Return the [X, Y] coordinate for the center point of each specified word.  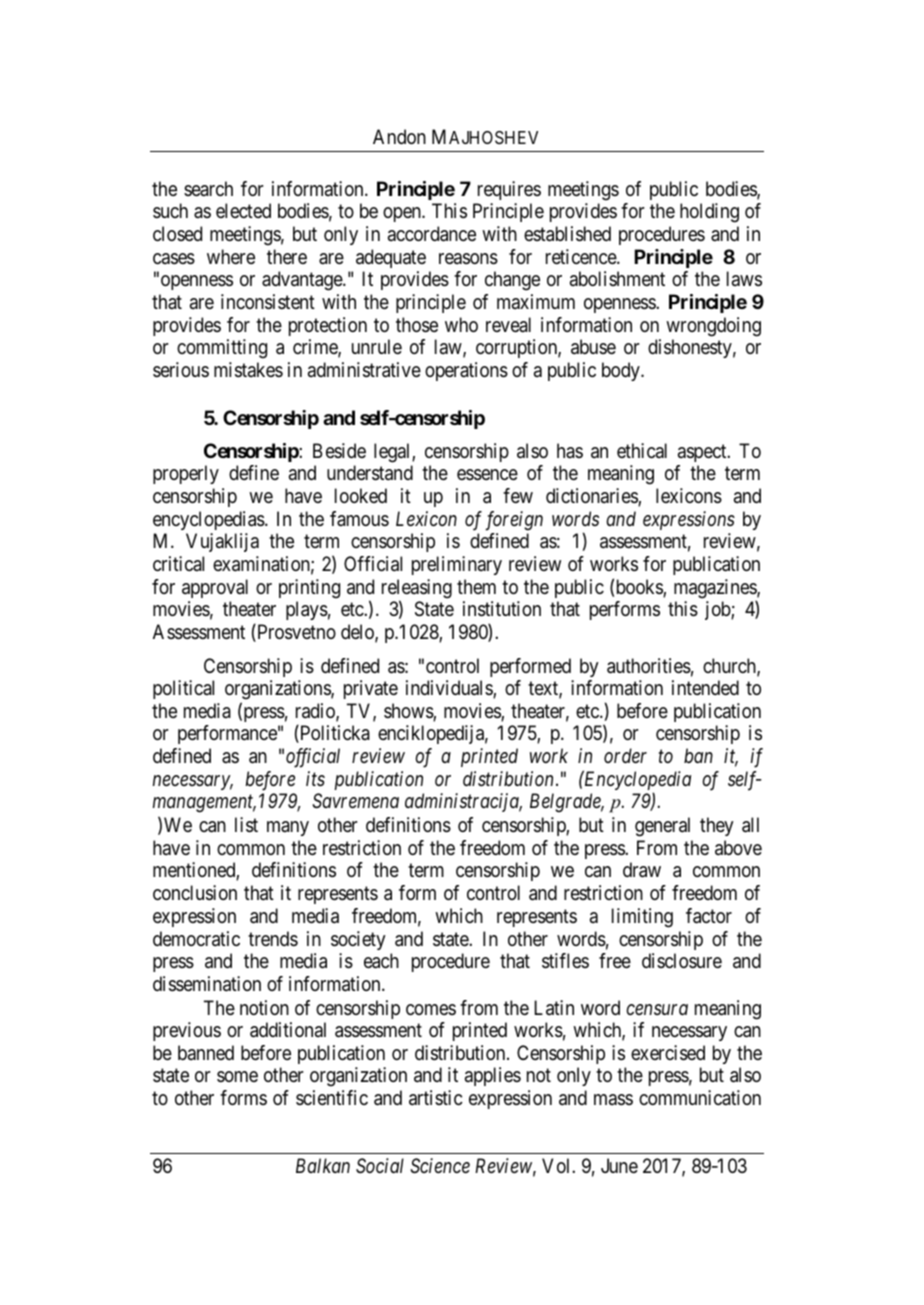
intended [705, 687]
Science [440, 1166]
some [237, 1076]
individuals [450, 689]
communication [700, 1098]
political [183, 689]
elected [243, 210]
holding [709, 213]
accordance [432, 234]
